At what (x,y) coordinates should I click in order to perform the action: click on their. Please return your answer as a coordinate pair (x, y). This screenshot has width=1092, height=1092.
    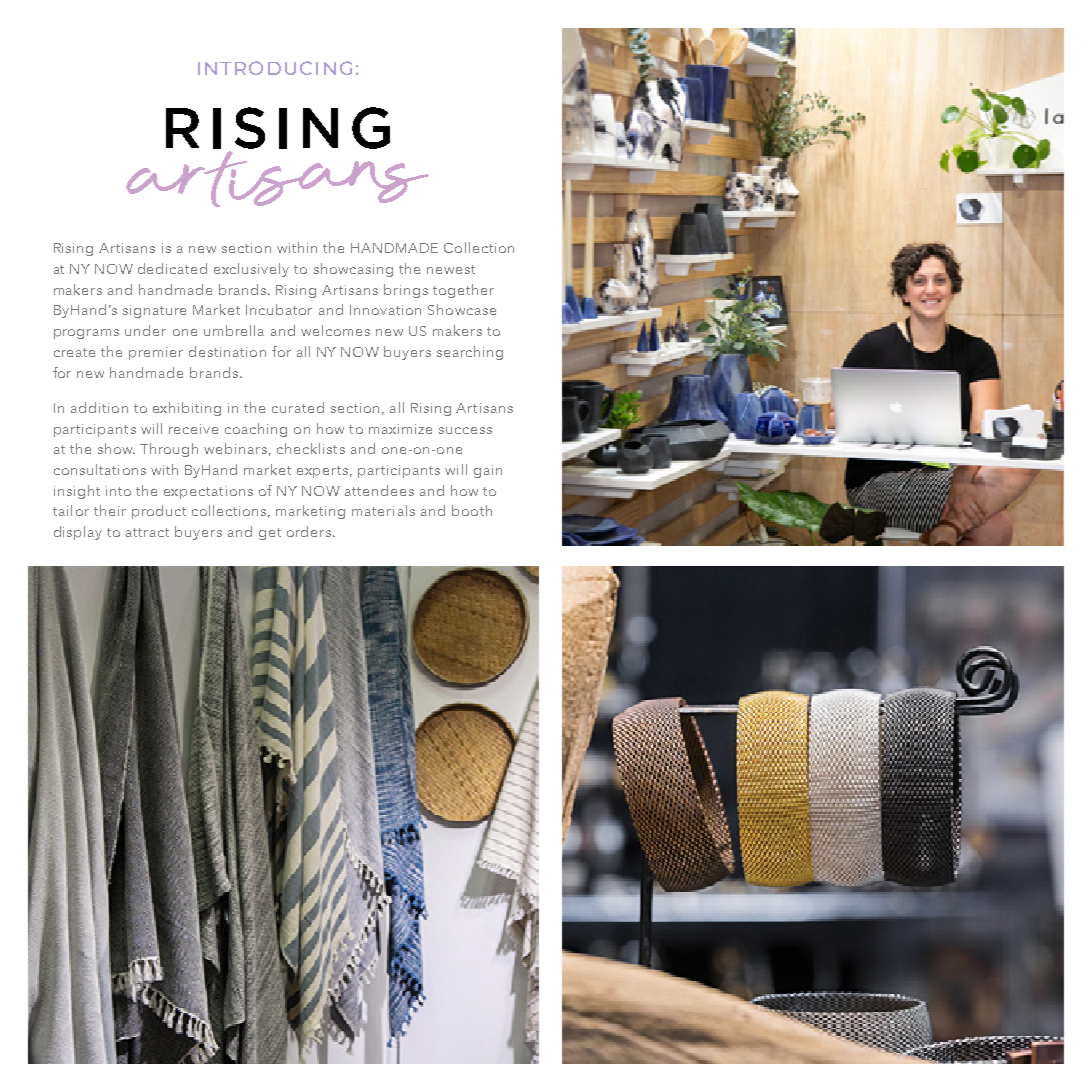
    Looking at the image, I should click on (110, 510).
